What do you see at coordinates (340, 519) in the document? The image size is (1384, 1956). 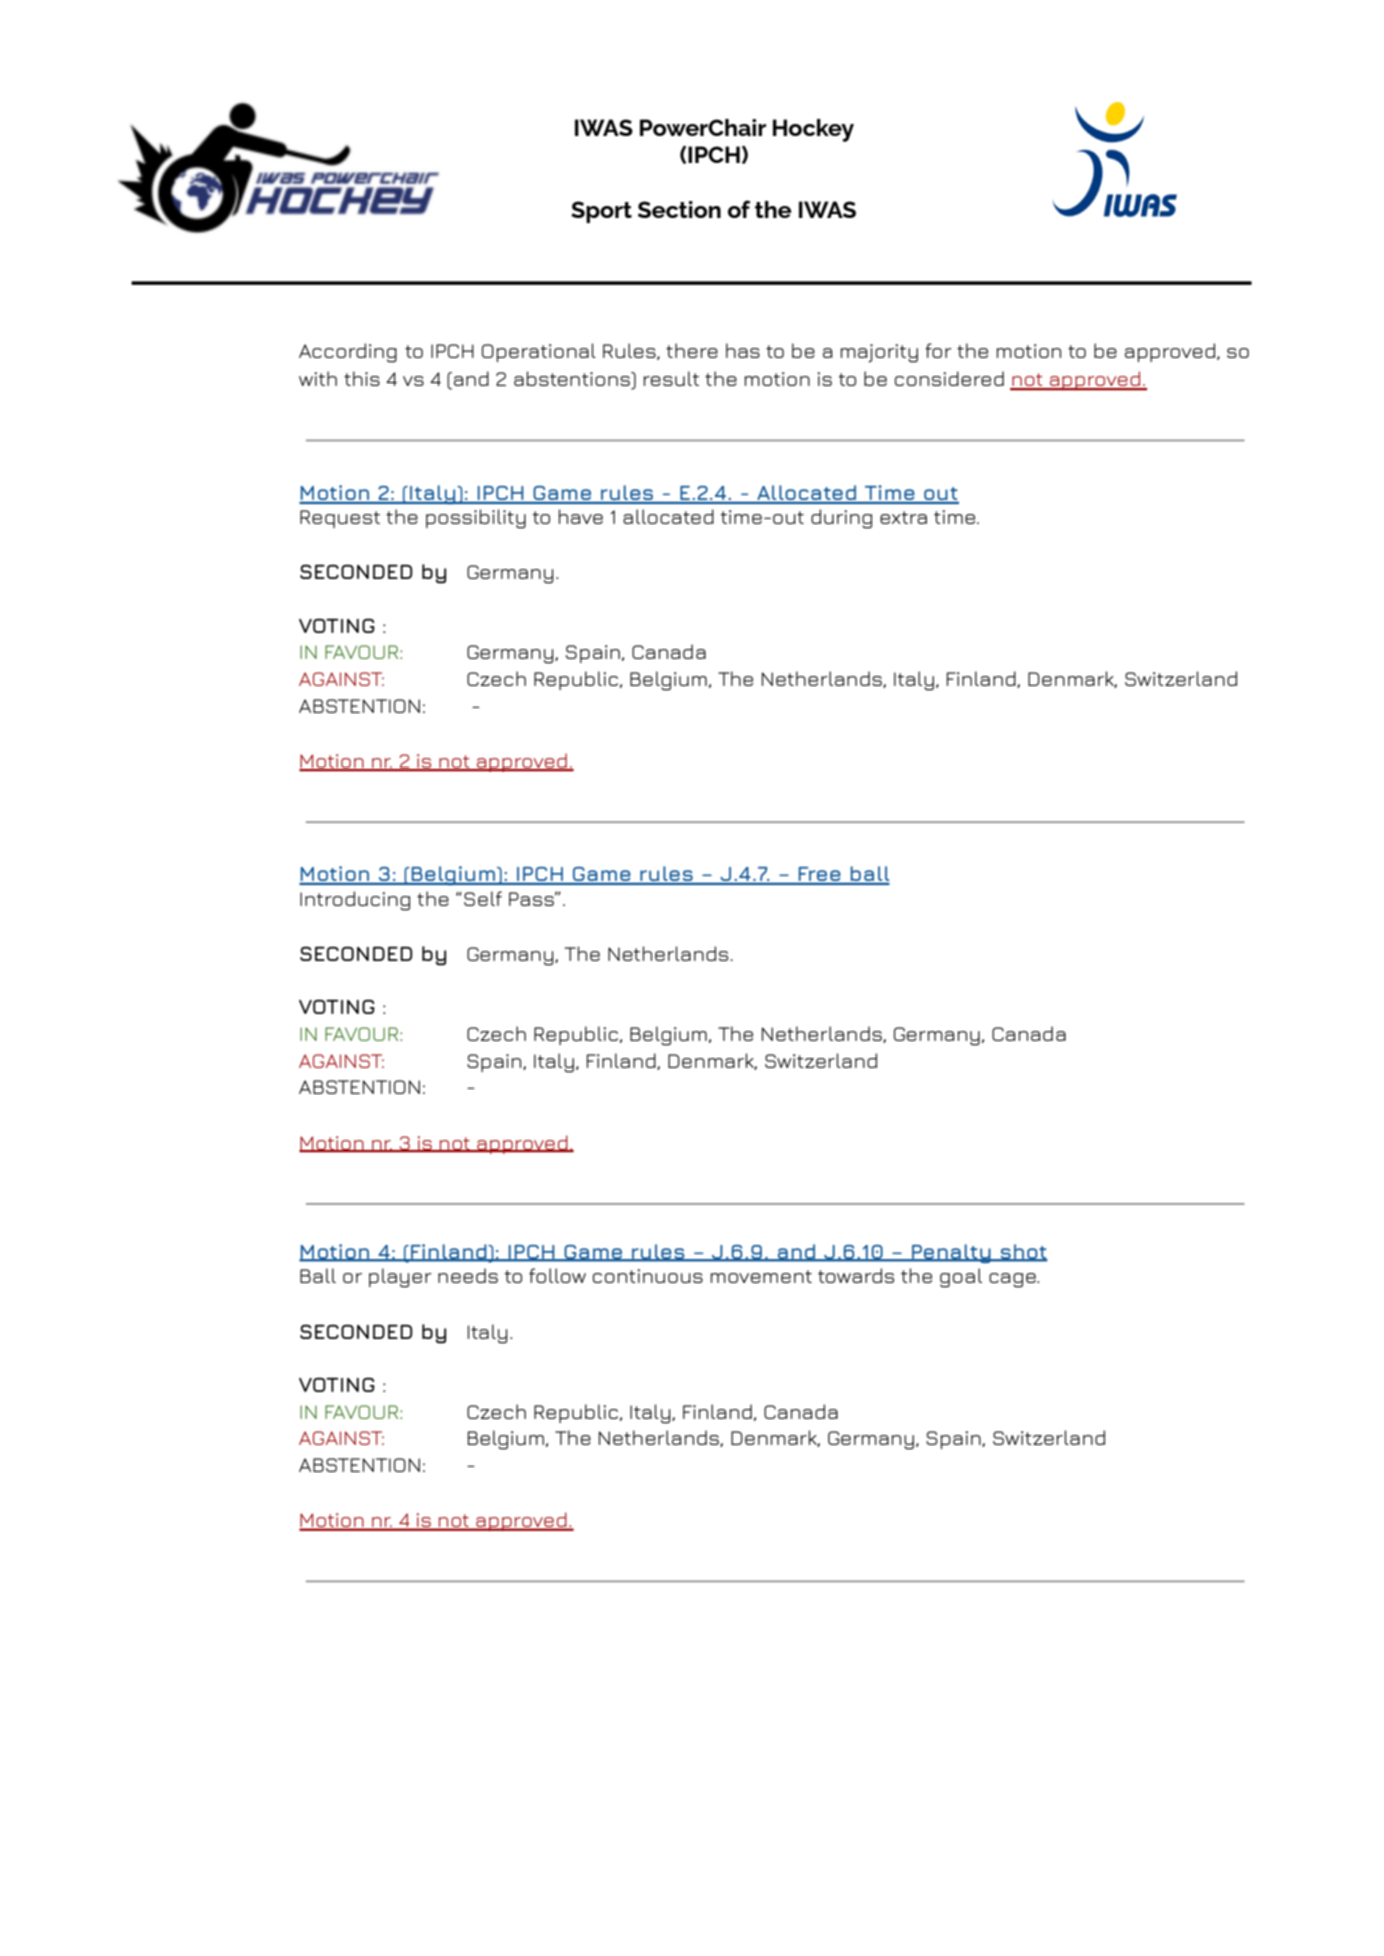 I see `Request` at bounding box center [340, 519].
